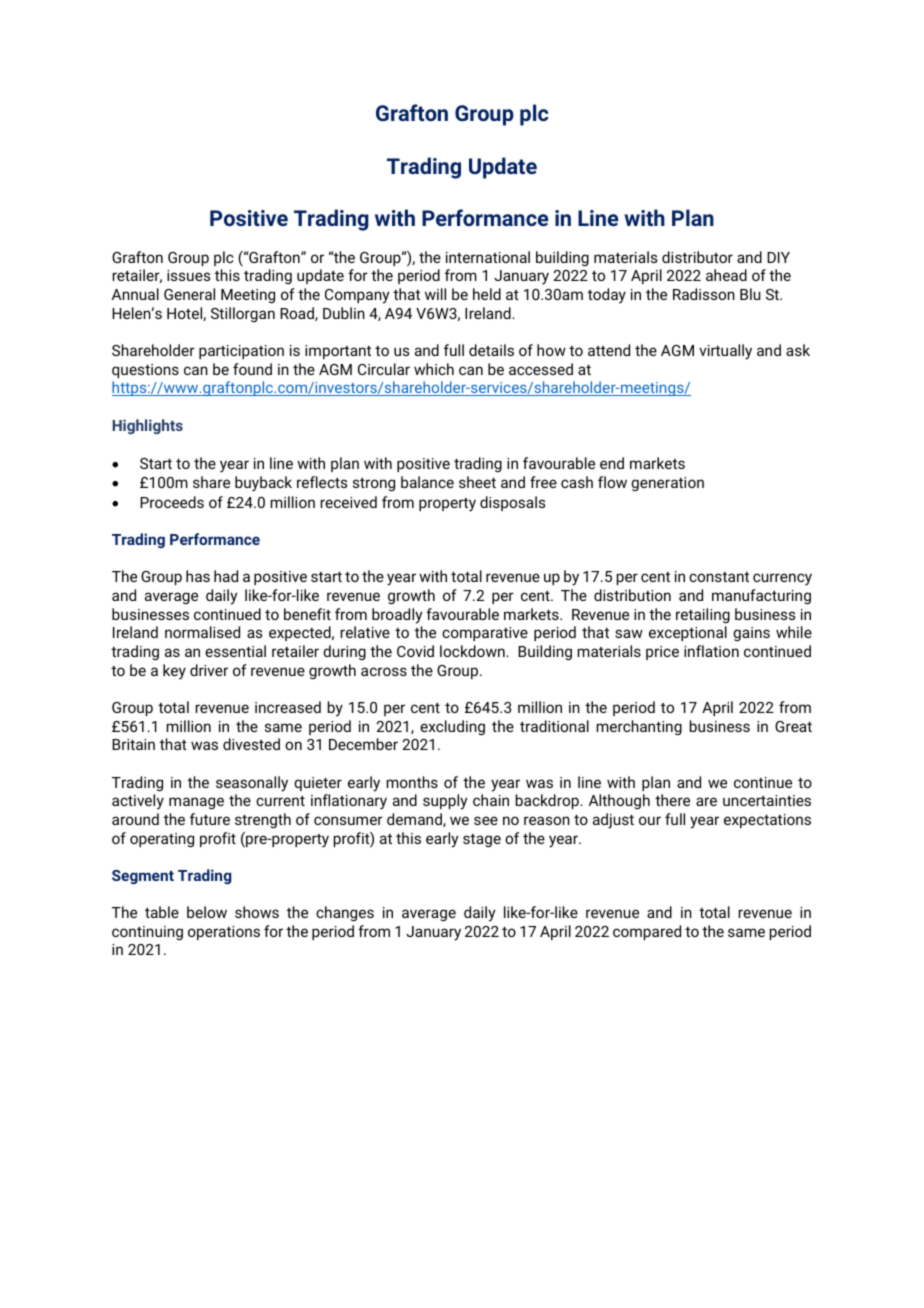 The image size is (924, 1308). What do you see at coordinates (207, 912) in the screenshot?
I see `below` at bounding box center [207, 912].
